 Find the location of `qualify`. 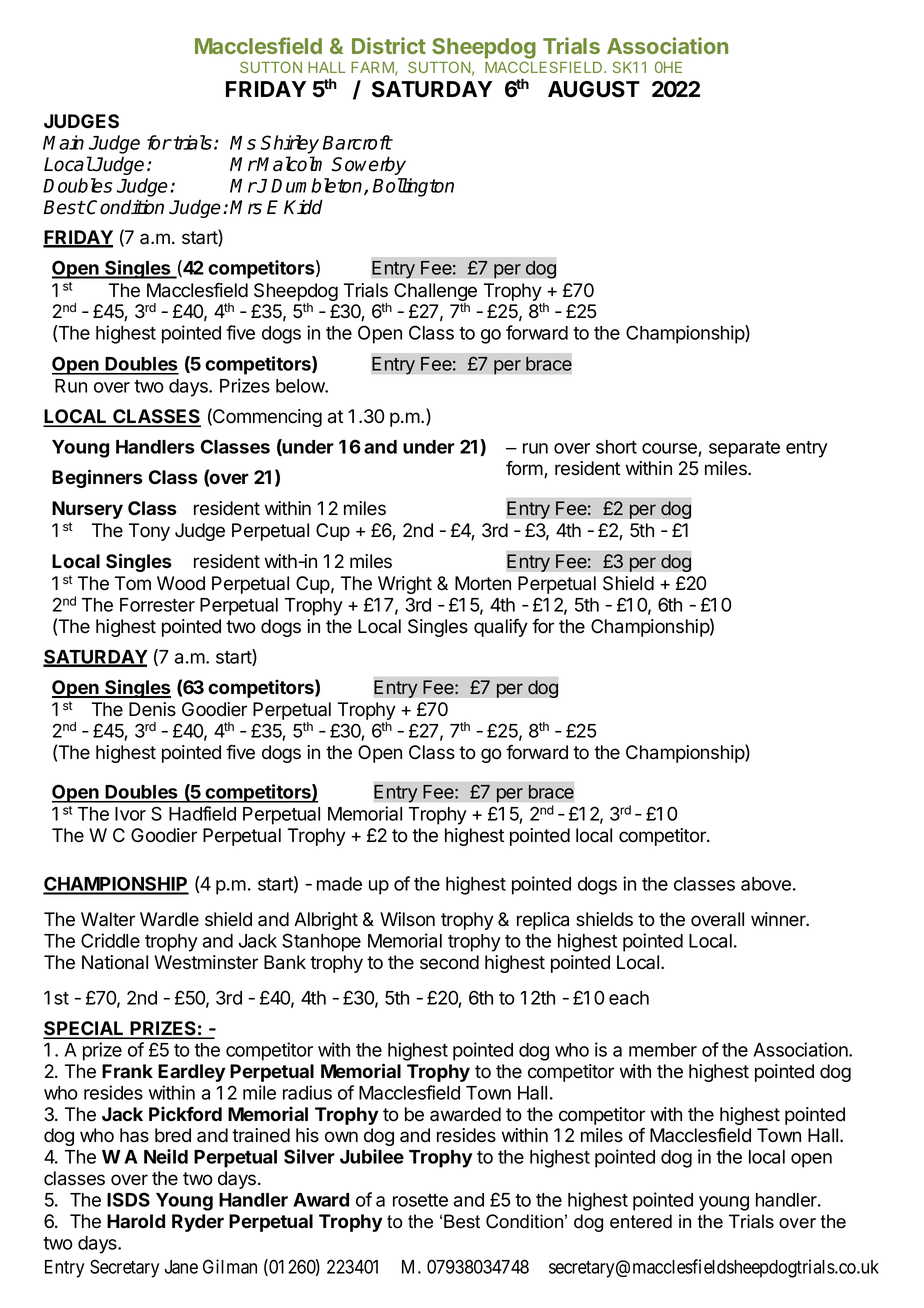

qualify is located at coordinates (501, 627).
